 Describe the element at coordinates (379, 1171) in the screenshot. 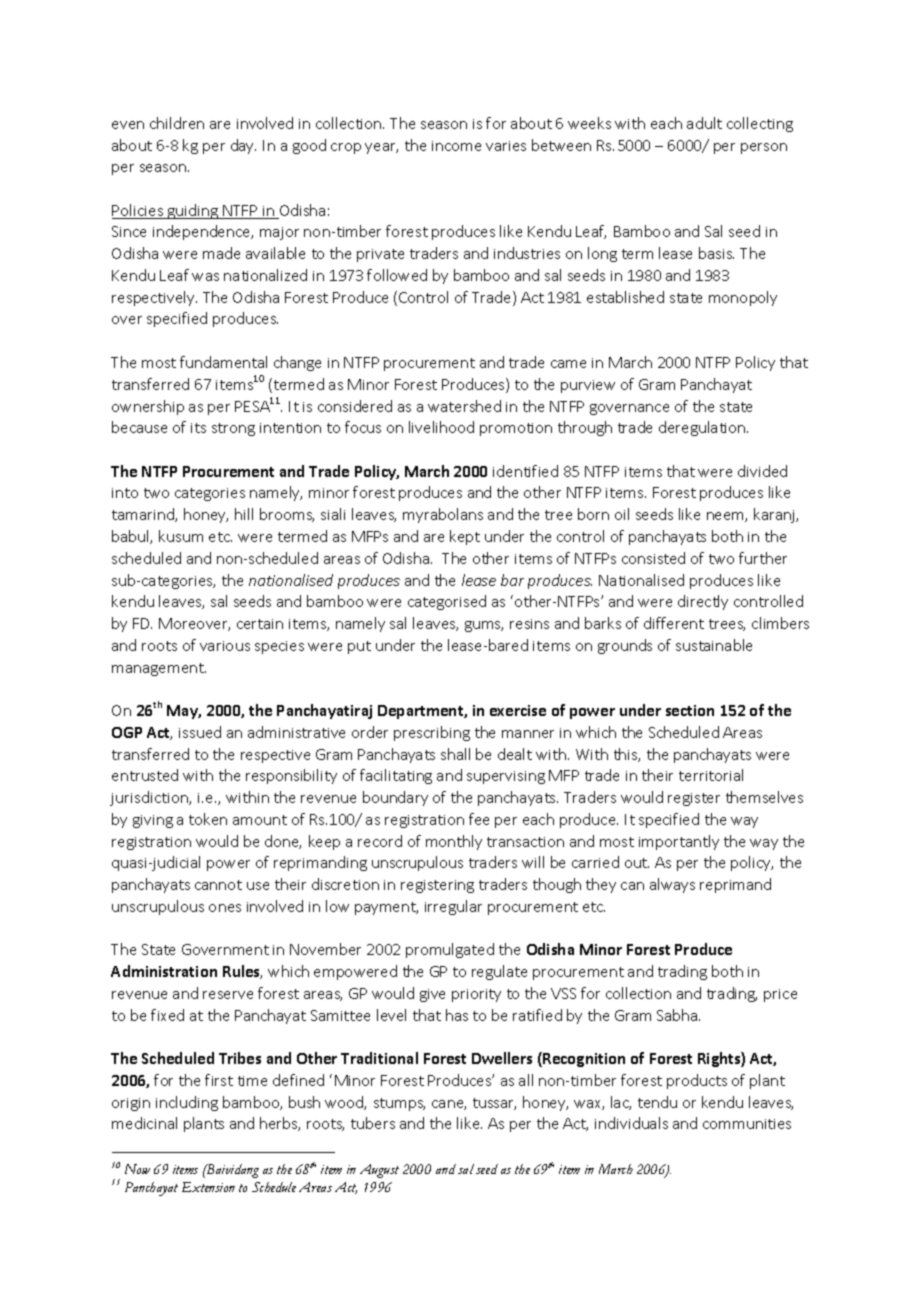

I see `August` at that location.
